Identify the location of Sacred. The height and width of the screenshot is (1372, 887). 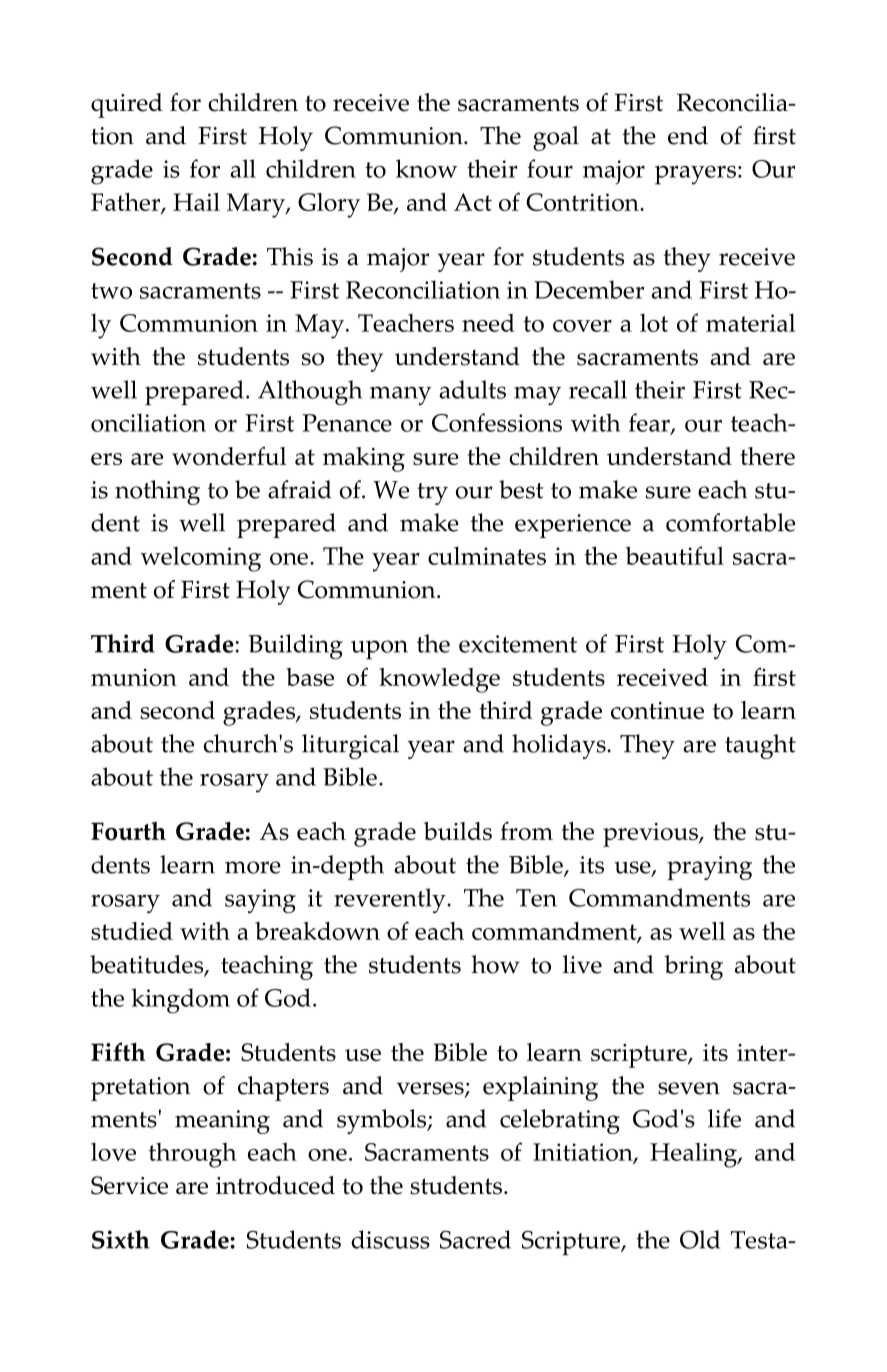
(475, 1239).
